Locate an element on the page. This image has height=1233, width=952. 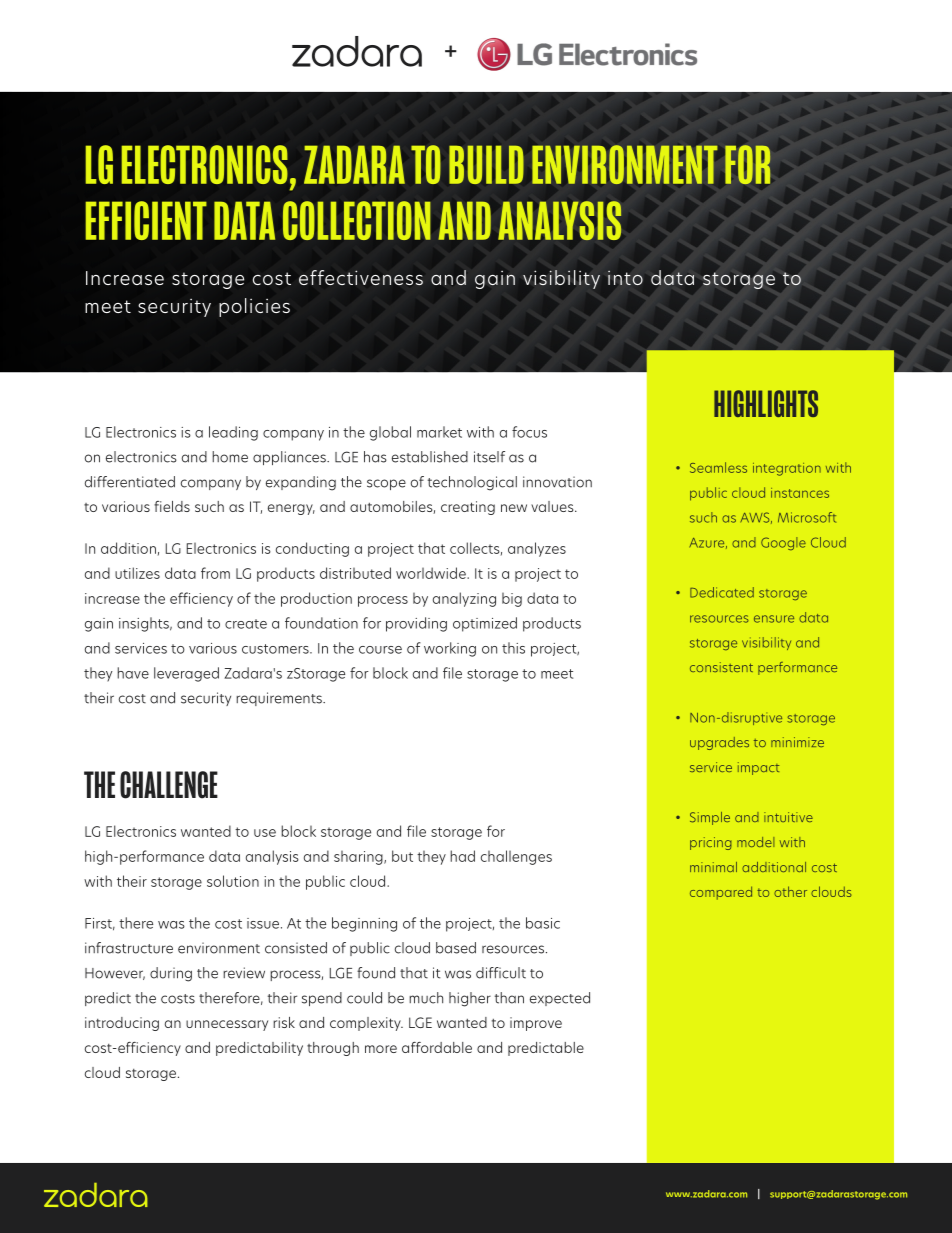
fields is located at coordinates (172, 506).
